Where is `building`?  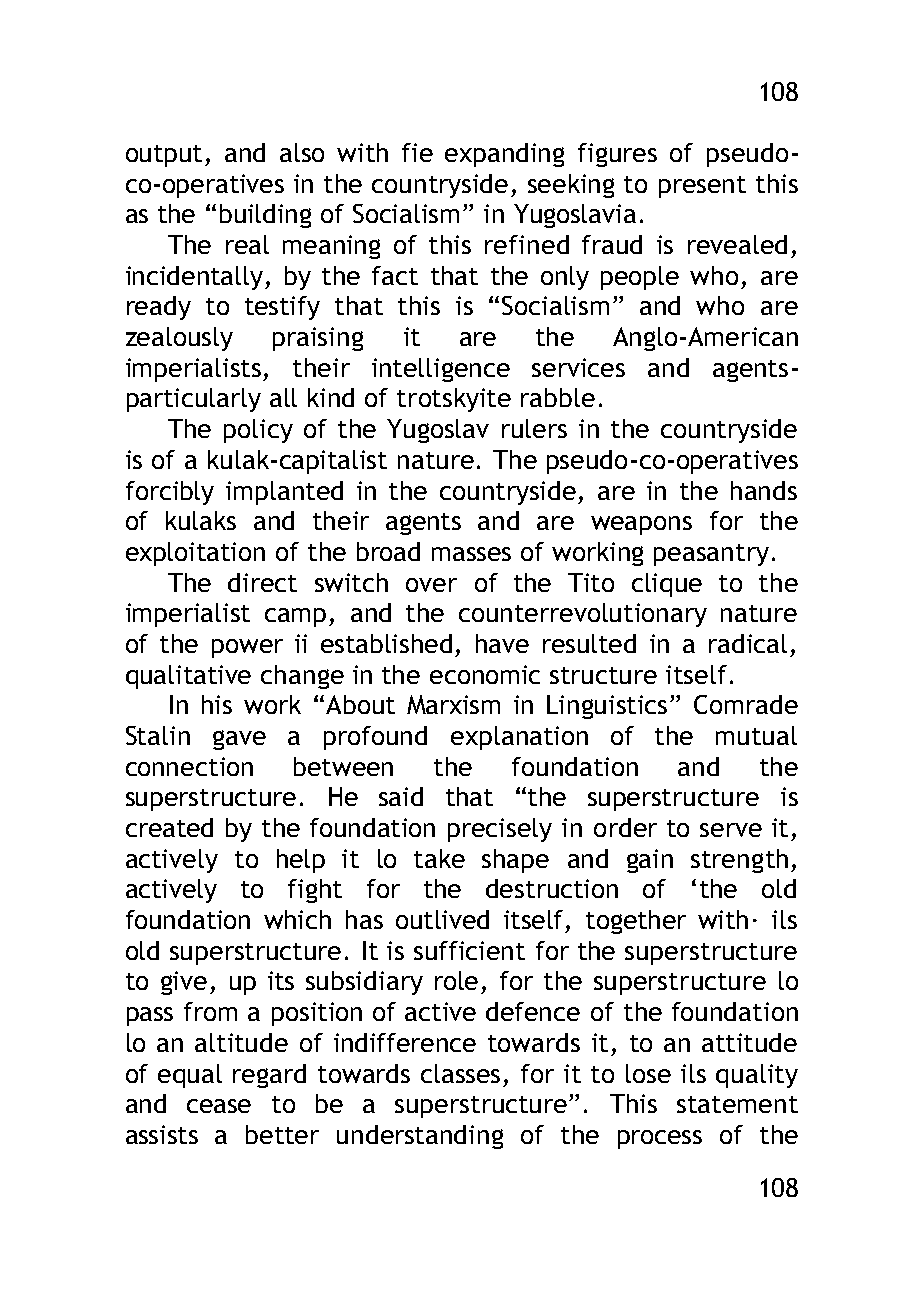
building is located at coordinates (265, 216).
